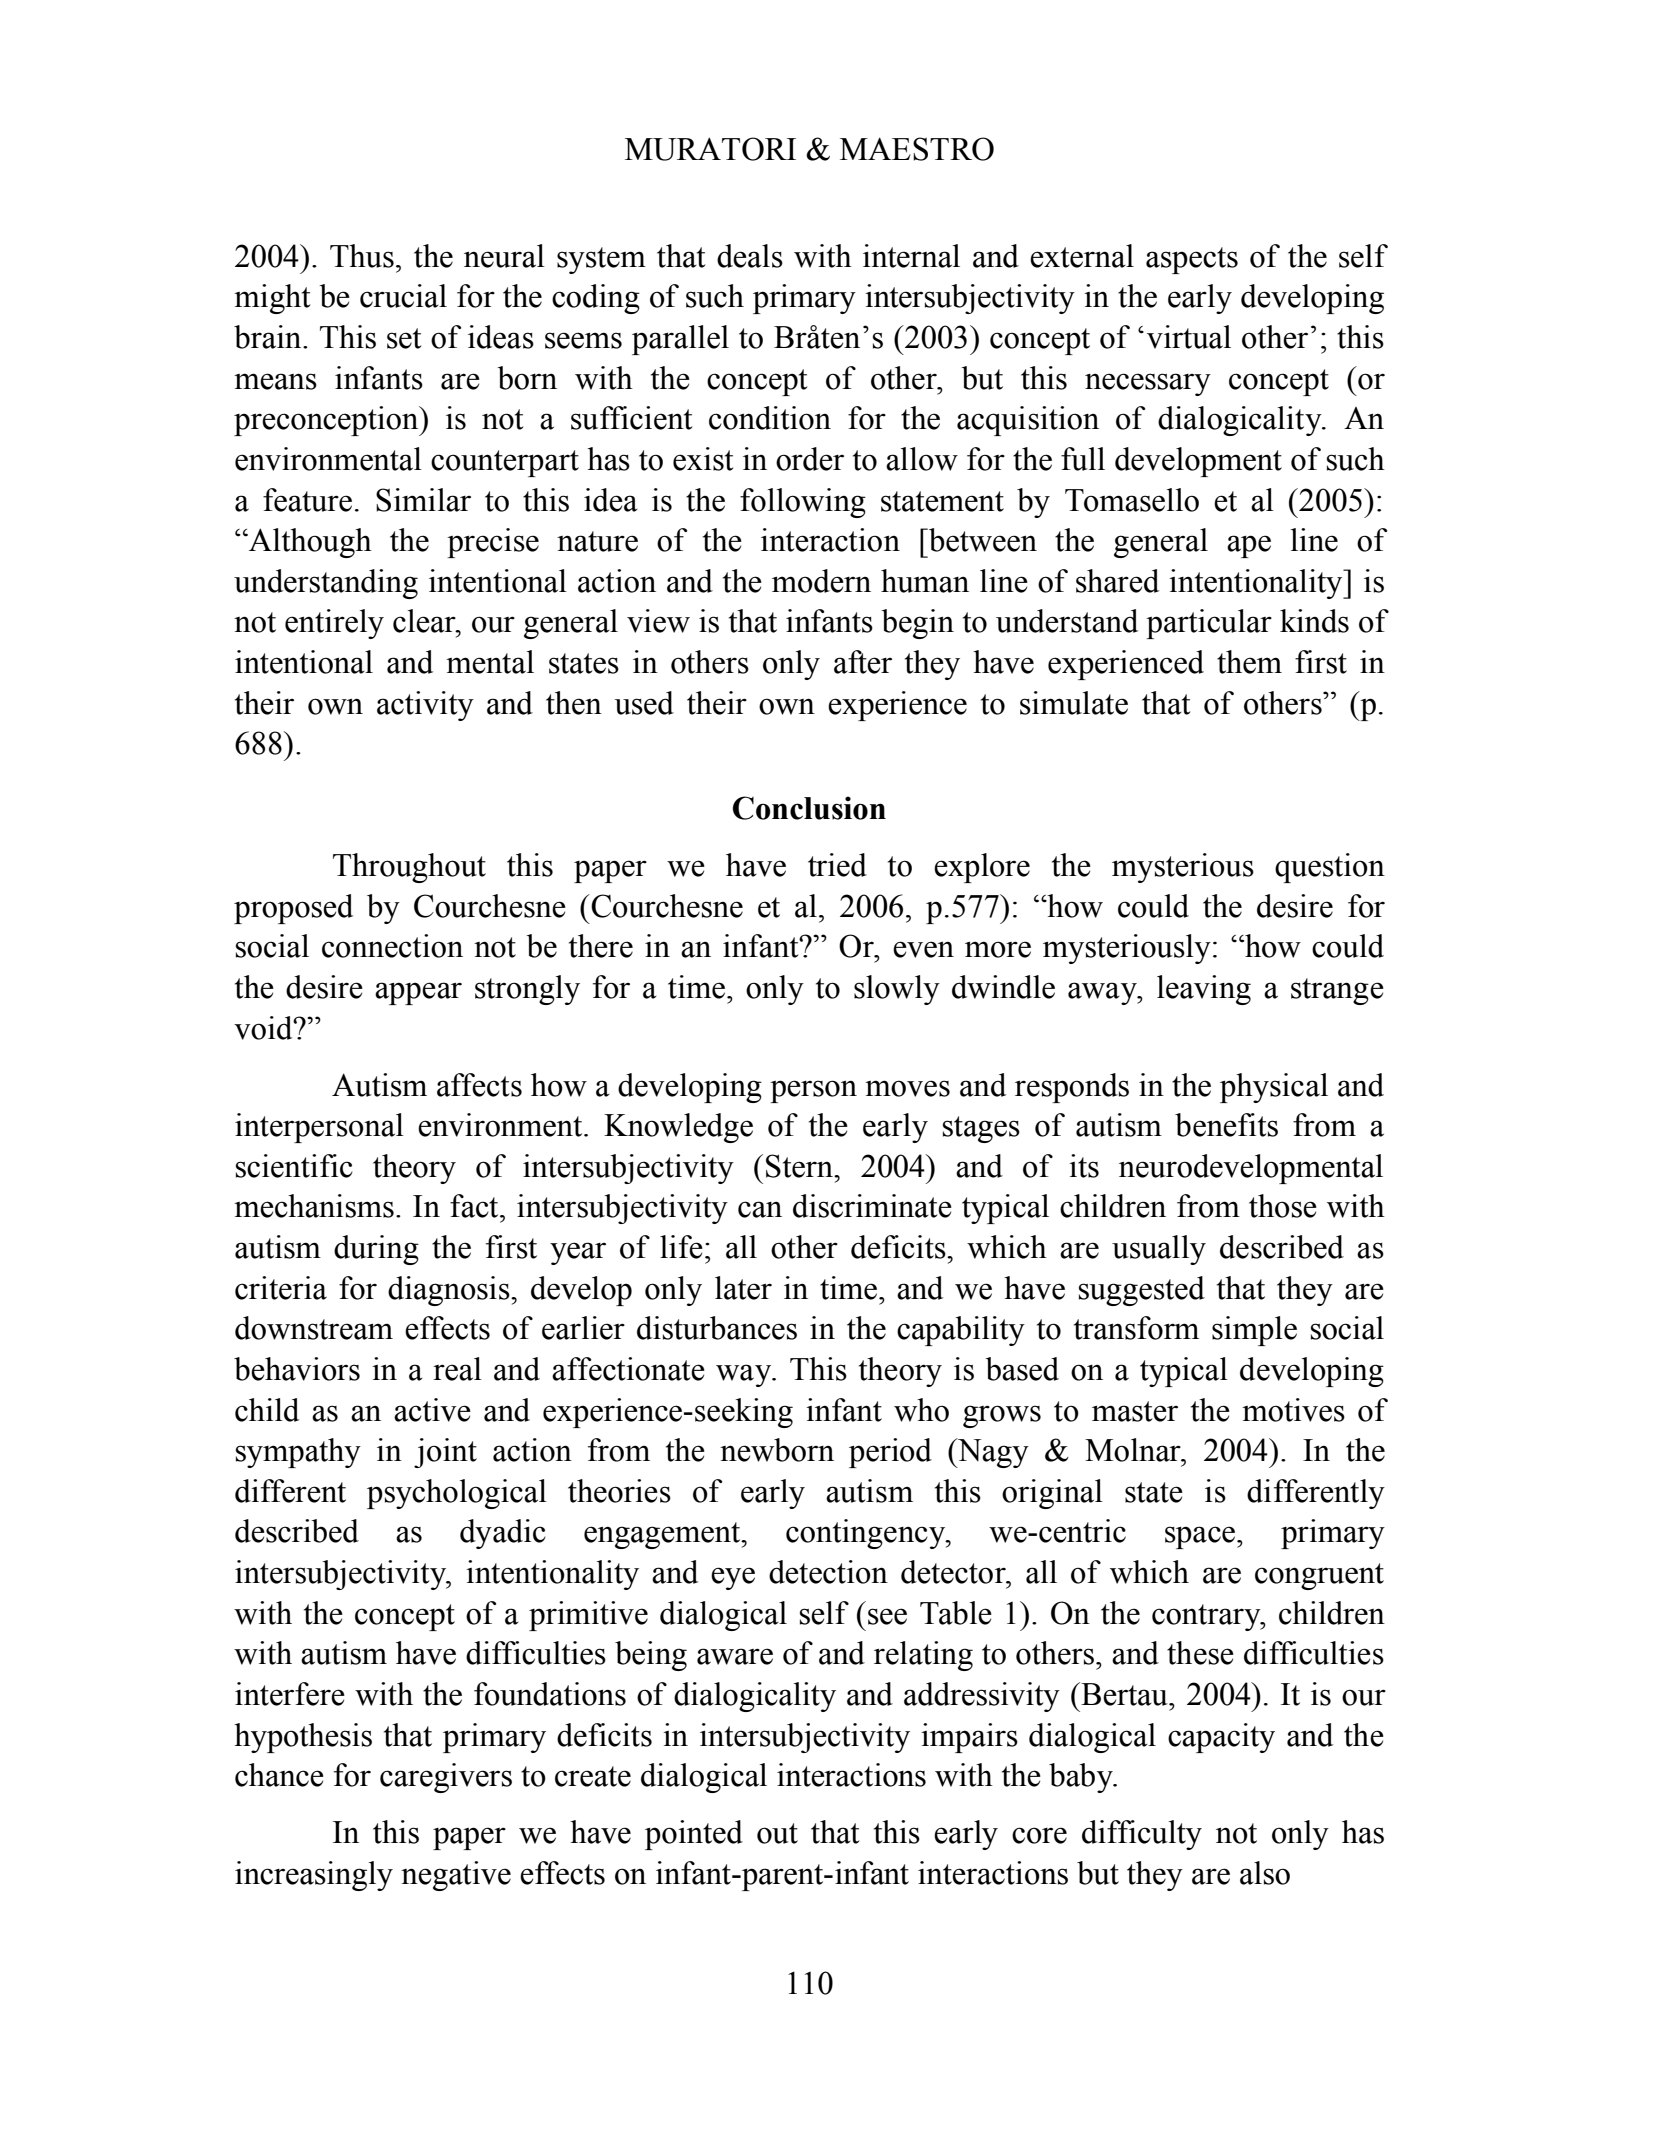  Describe the element at coordinates (1204, 990) in the document. I see `leaving` at that location.
